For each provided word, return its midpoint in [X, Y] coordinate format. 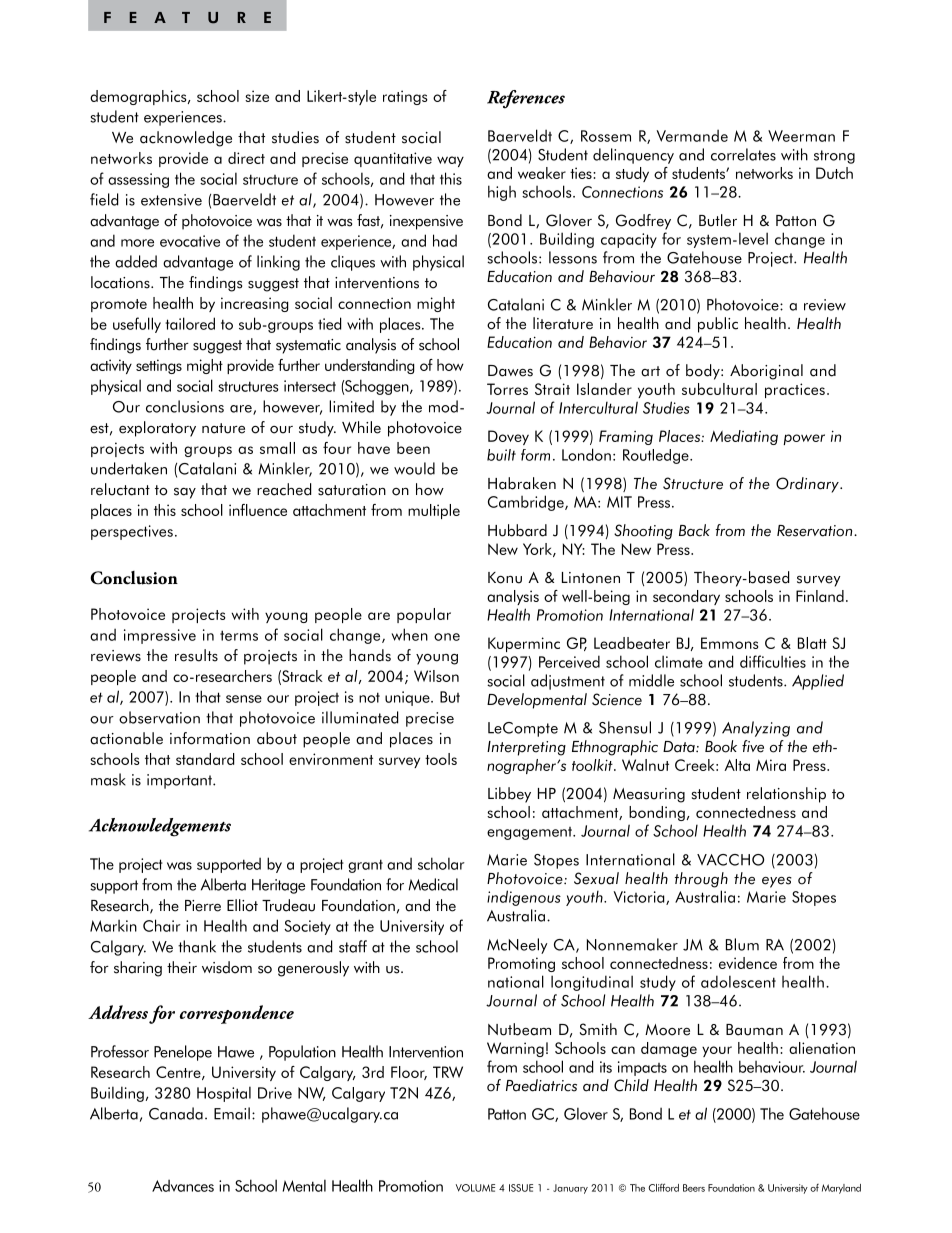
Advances [183, 1185]
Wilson [436, 676]
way [450, 161]
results [196, 655]
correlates [743, 154]
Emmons [730, 643]
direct [246, 158]
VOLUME [475, 1188]
